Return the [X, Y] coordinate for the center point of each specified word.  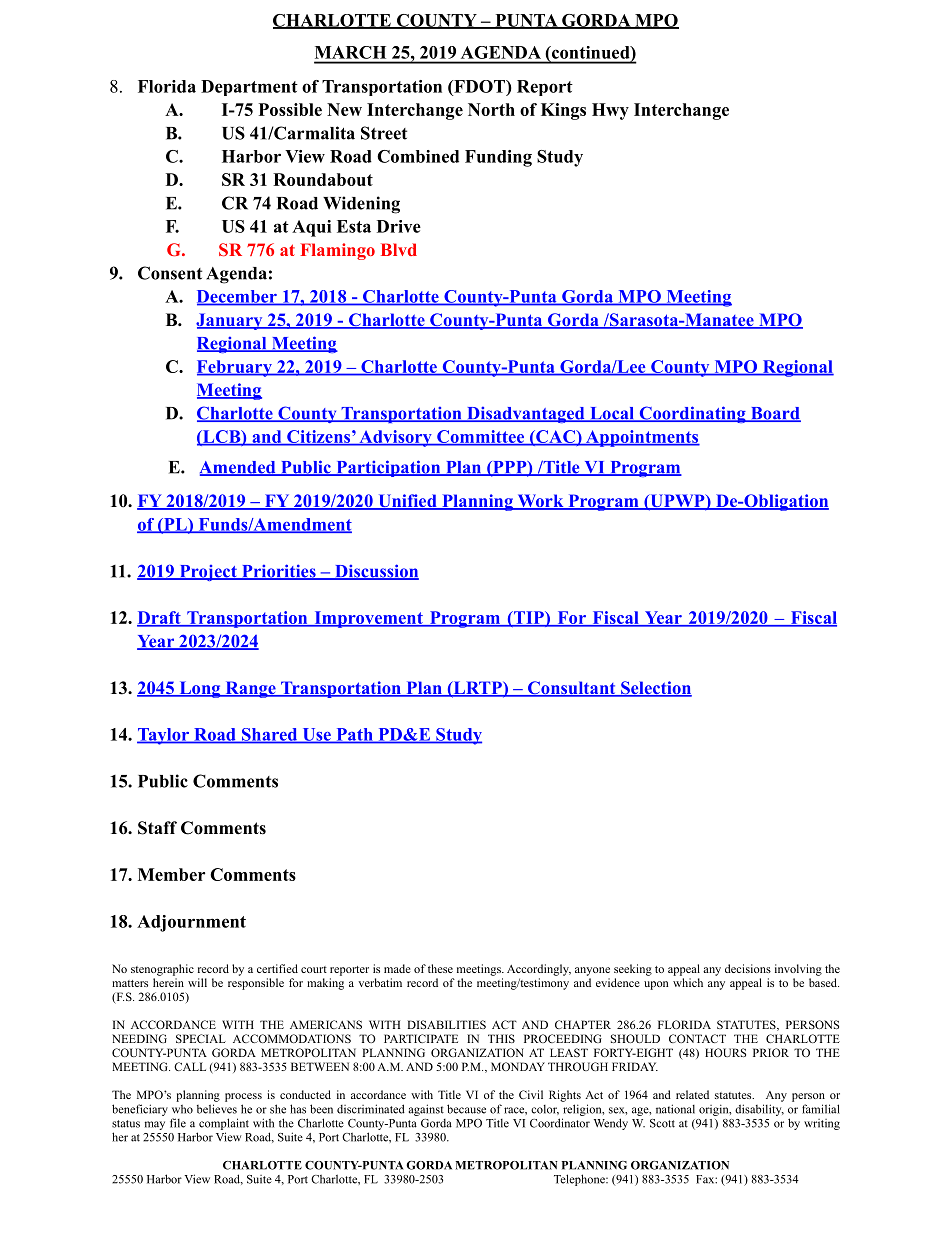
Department [249, 88]
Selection [655, 689]
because [466, 1109]
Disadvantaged [526, 414]
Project [208, 573]
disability [759, 1110]
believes [217, 1109]
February [235, 368]
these [440, 968]
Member [171, 874]
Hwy [610, 111]
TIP [529, 618]
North [491, 109]
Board [774, 414]
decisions [748, 968]
